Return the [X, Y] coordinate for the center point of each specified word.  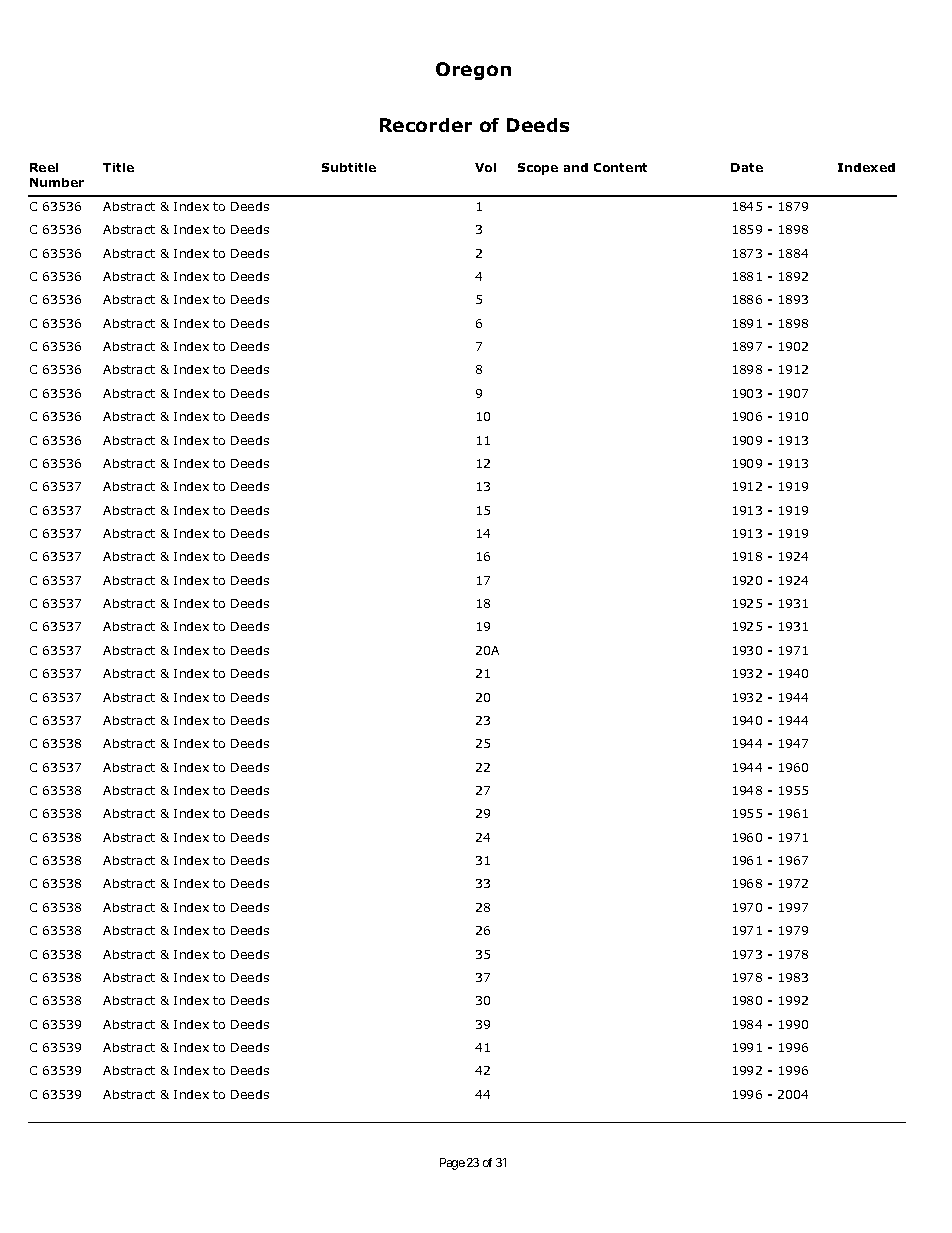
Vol [485, 167]
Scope [538, 169]
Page [452, 1164]
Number [57, 182]
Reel [44, 167]
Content [620, 167]
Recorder [426, 125]
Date [747, 167]
